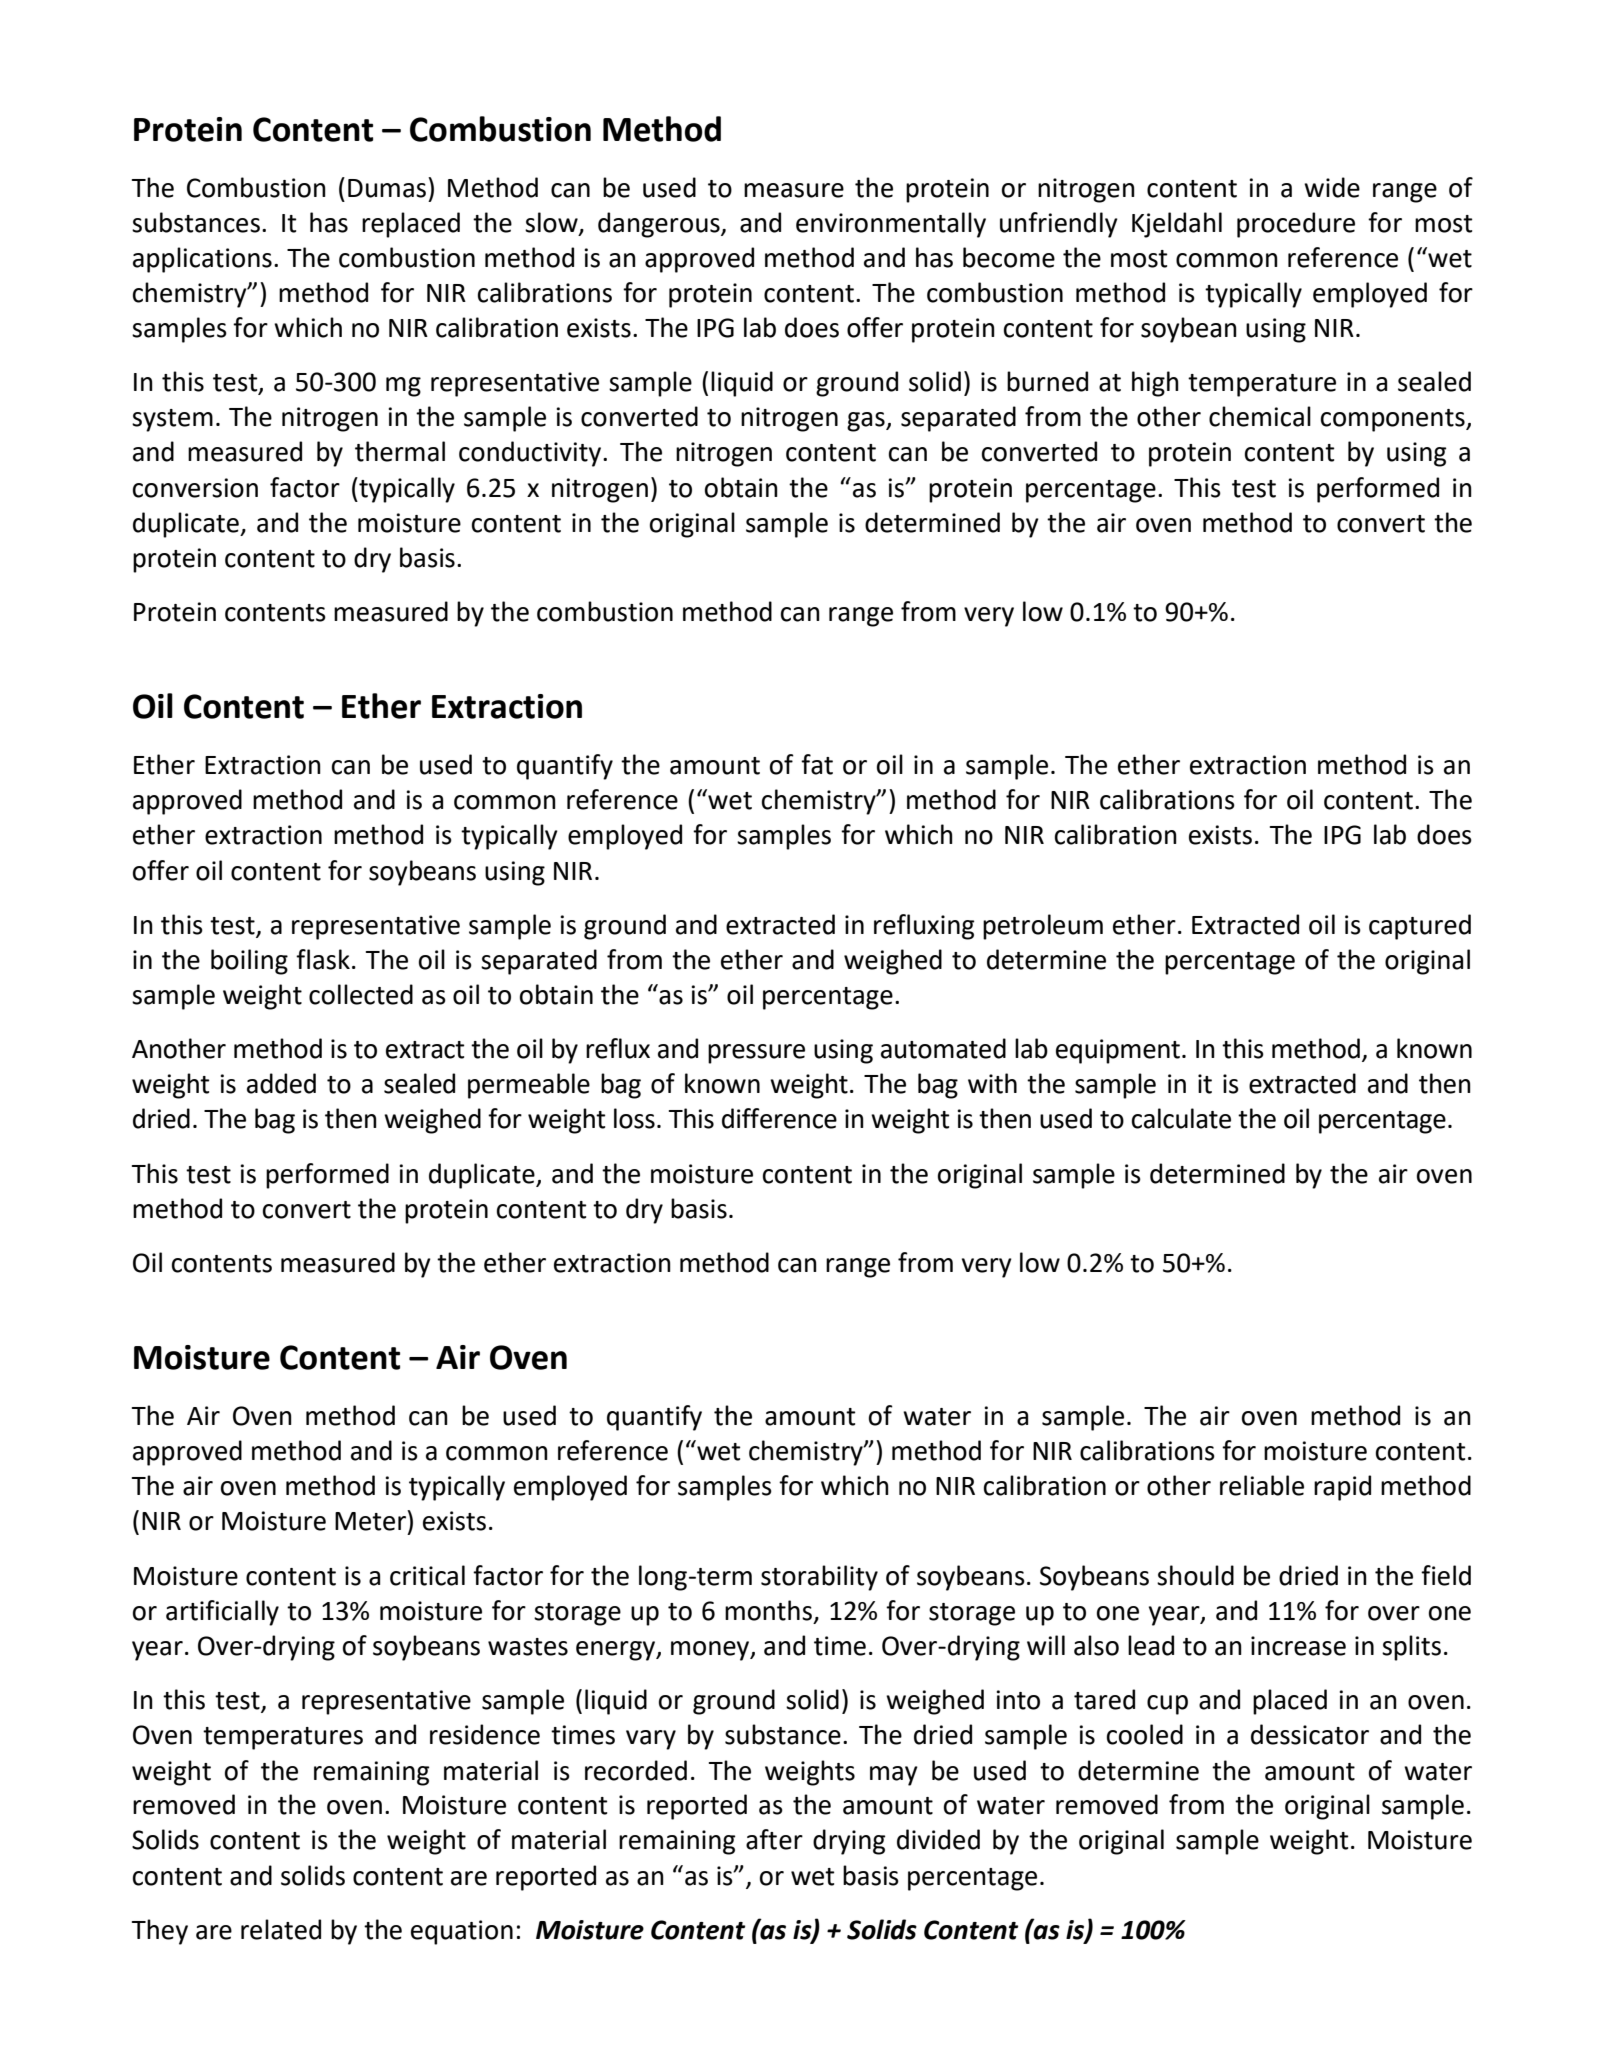 This screenshot has width=1600, height=2070. What do you see at coordinates (281, 1083) in the screenshot?
I see `added` at bounding box center [281, 1083].
